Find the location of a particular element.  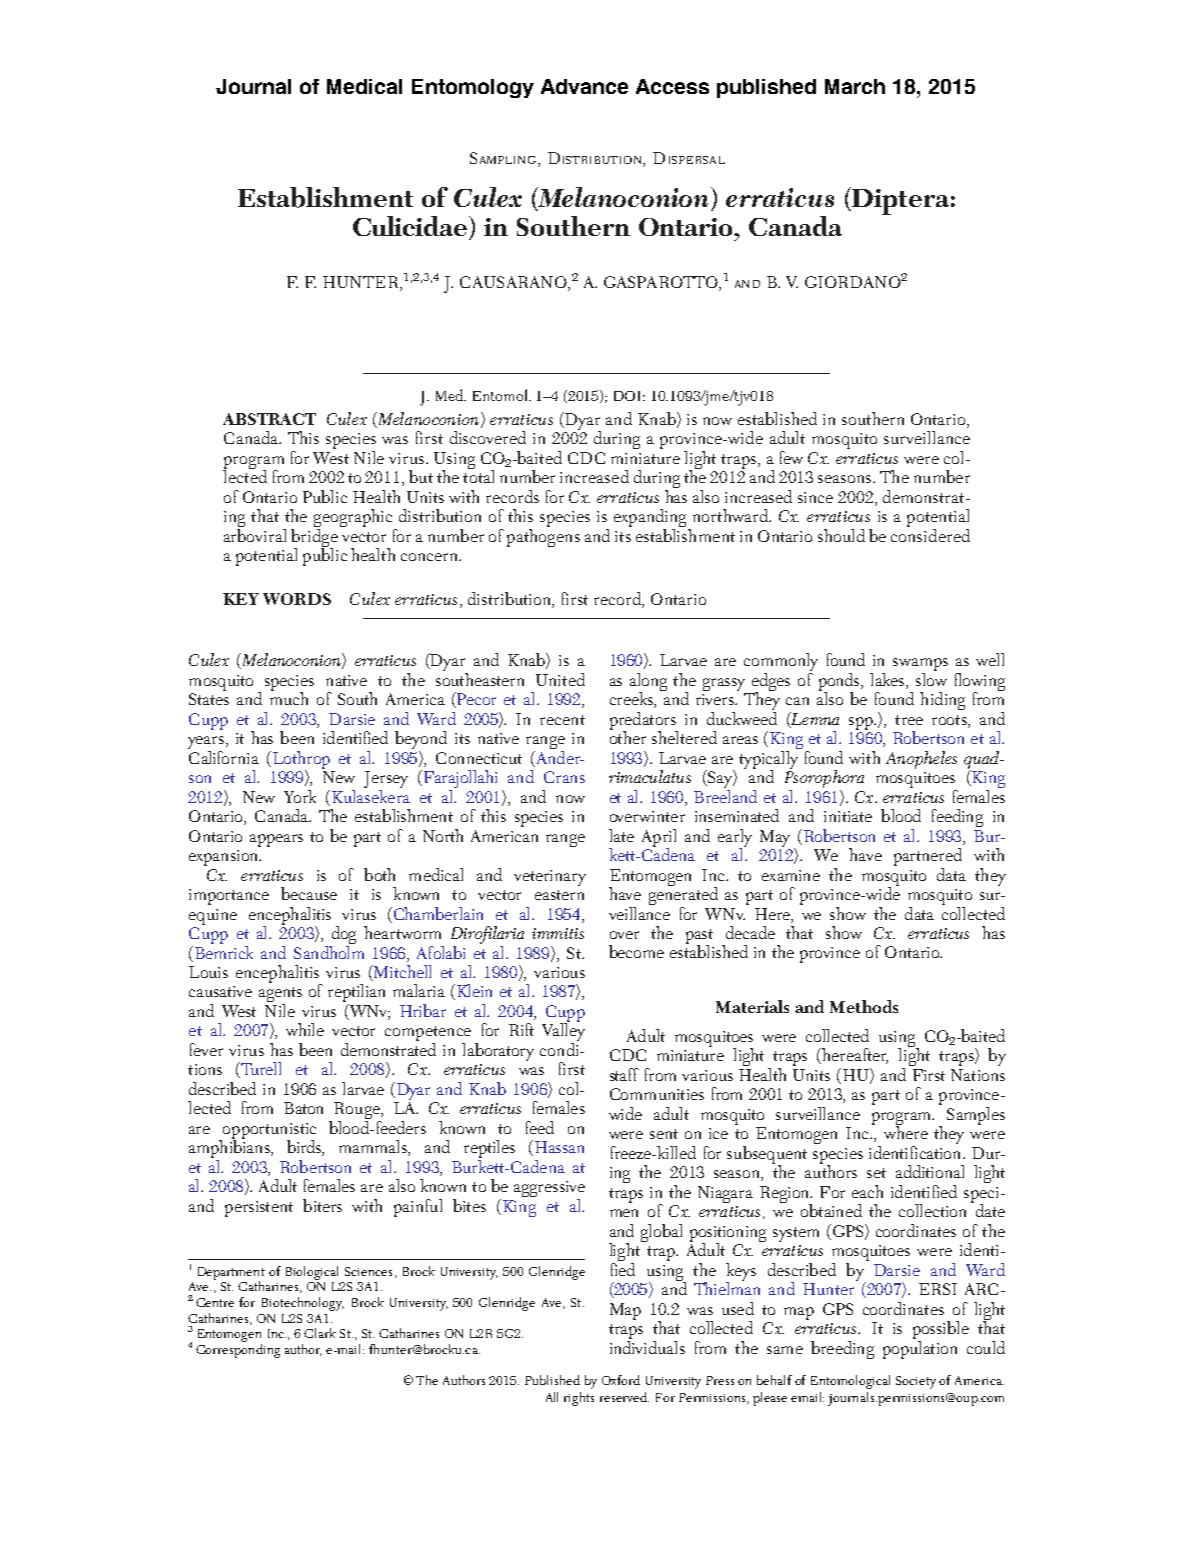

other is located at coordinates (628, 736).
